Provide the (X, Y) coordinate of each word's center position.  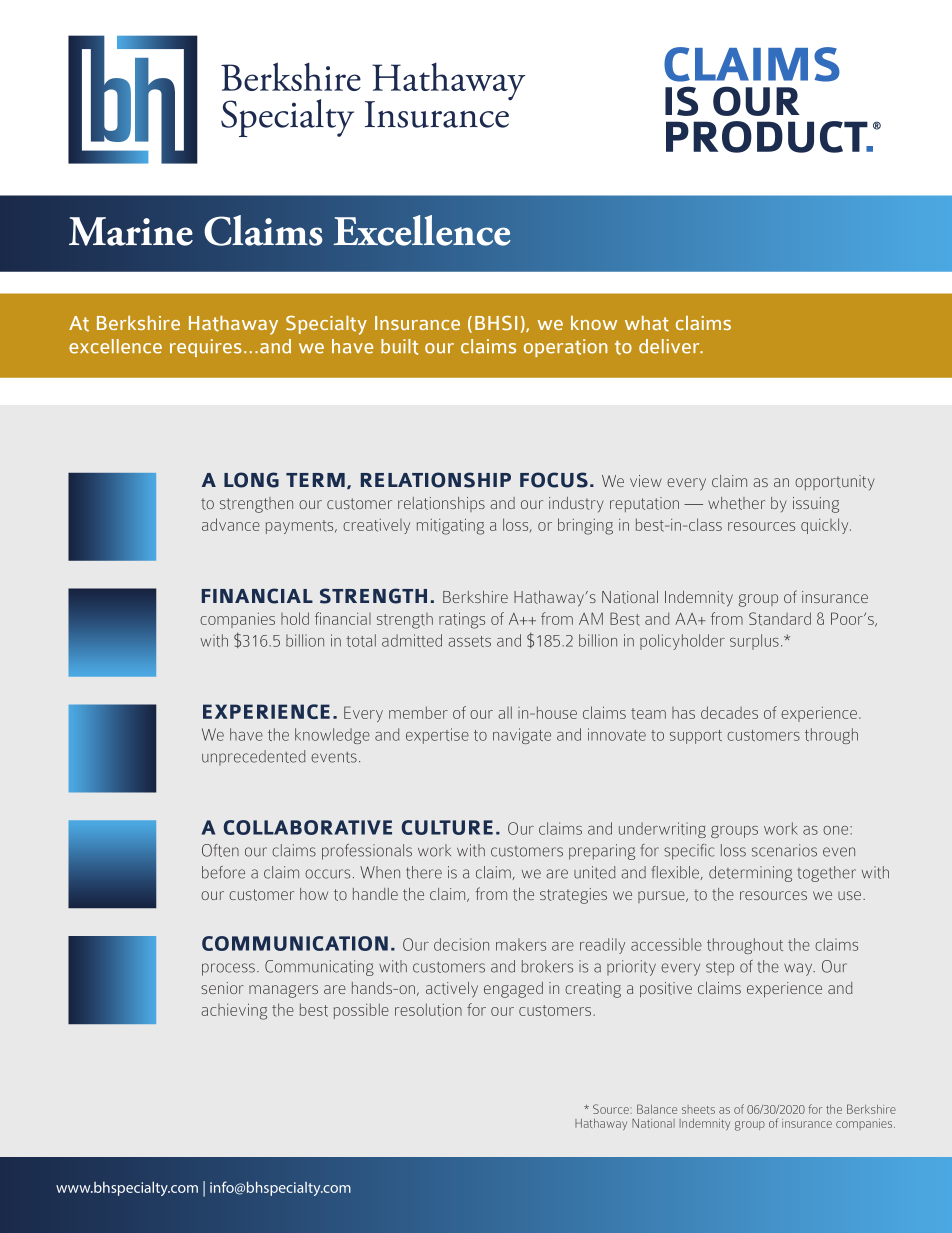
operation (565, 348)
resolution (428, 1010)
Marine (131, 231)
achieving (234, 1011)
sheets (698, 1109)
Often (220, 850)
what (647, 324)
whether (736, 503)
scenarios (784, 850)
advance (231, 524)
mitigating (450, 526)
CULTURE (447, 827)
